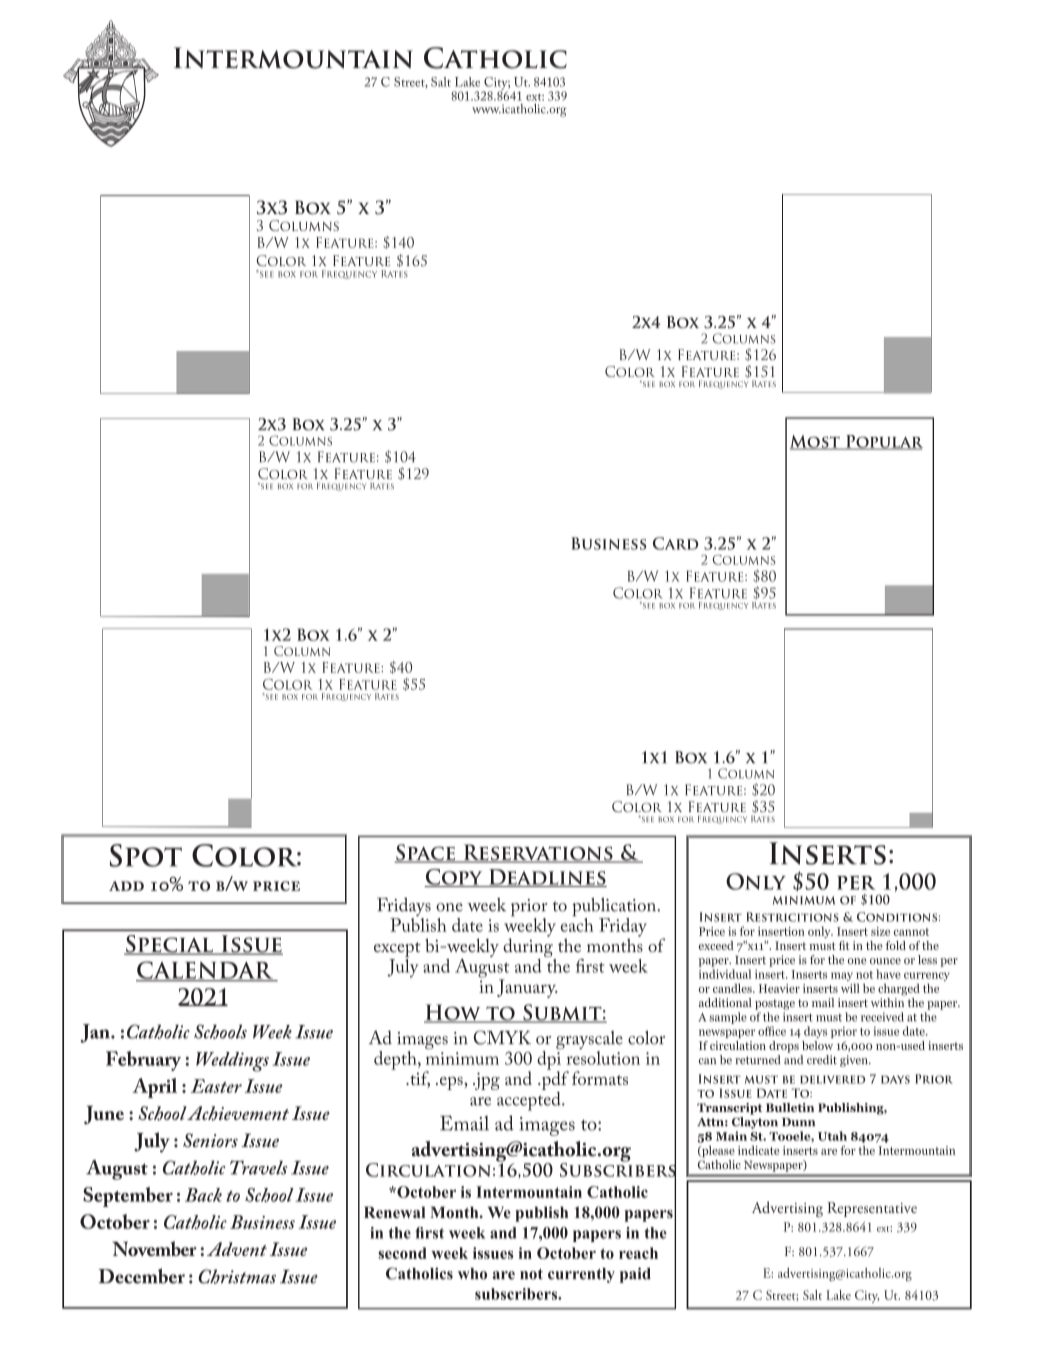 The height and width of the page is (1346, 1040). I want to click on size, so click(880, 931).
